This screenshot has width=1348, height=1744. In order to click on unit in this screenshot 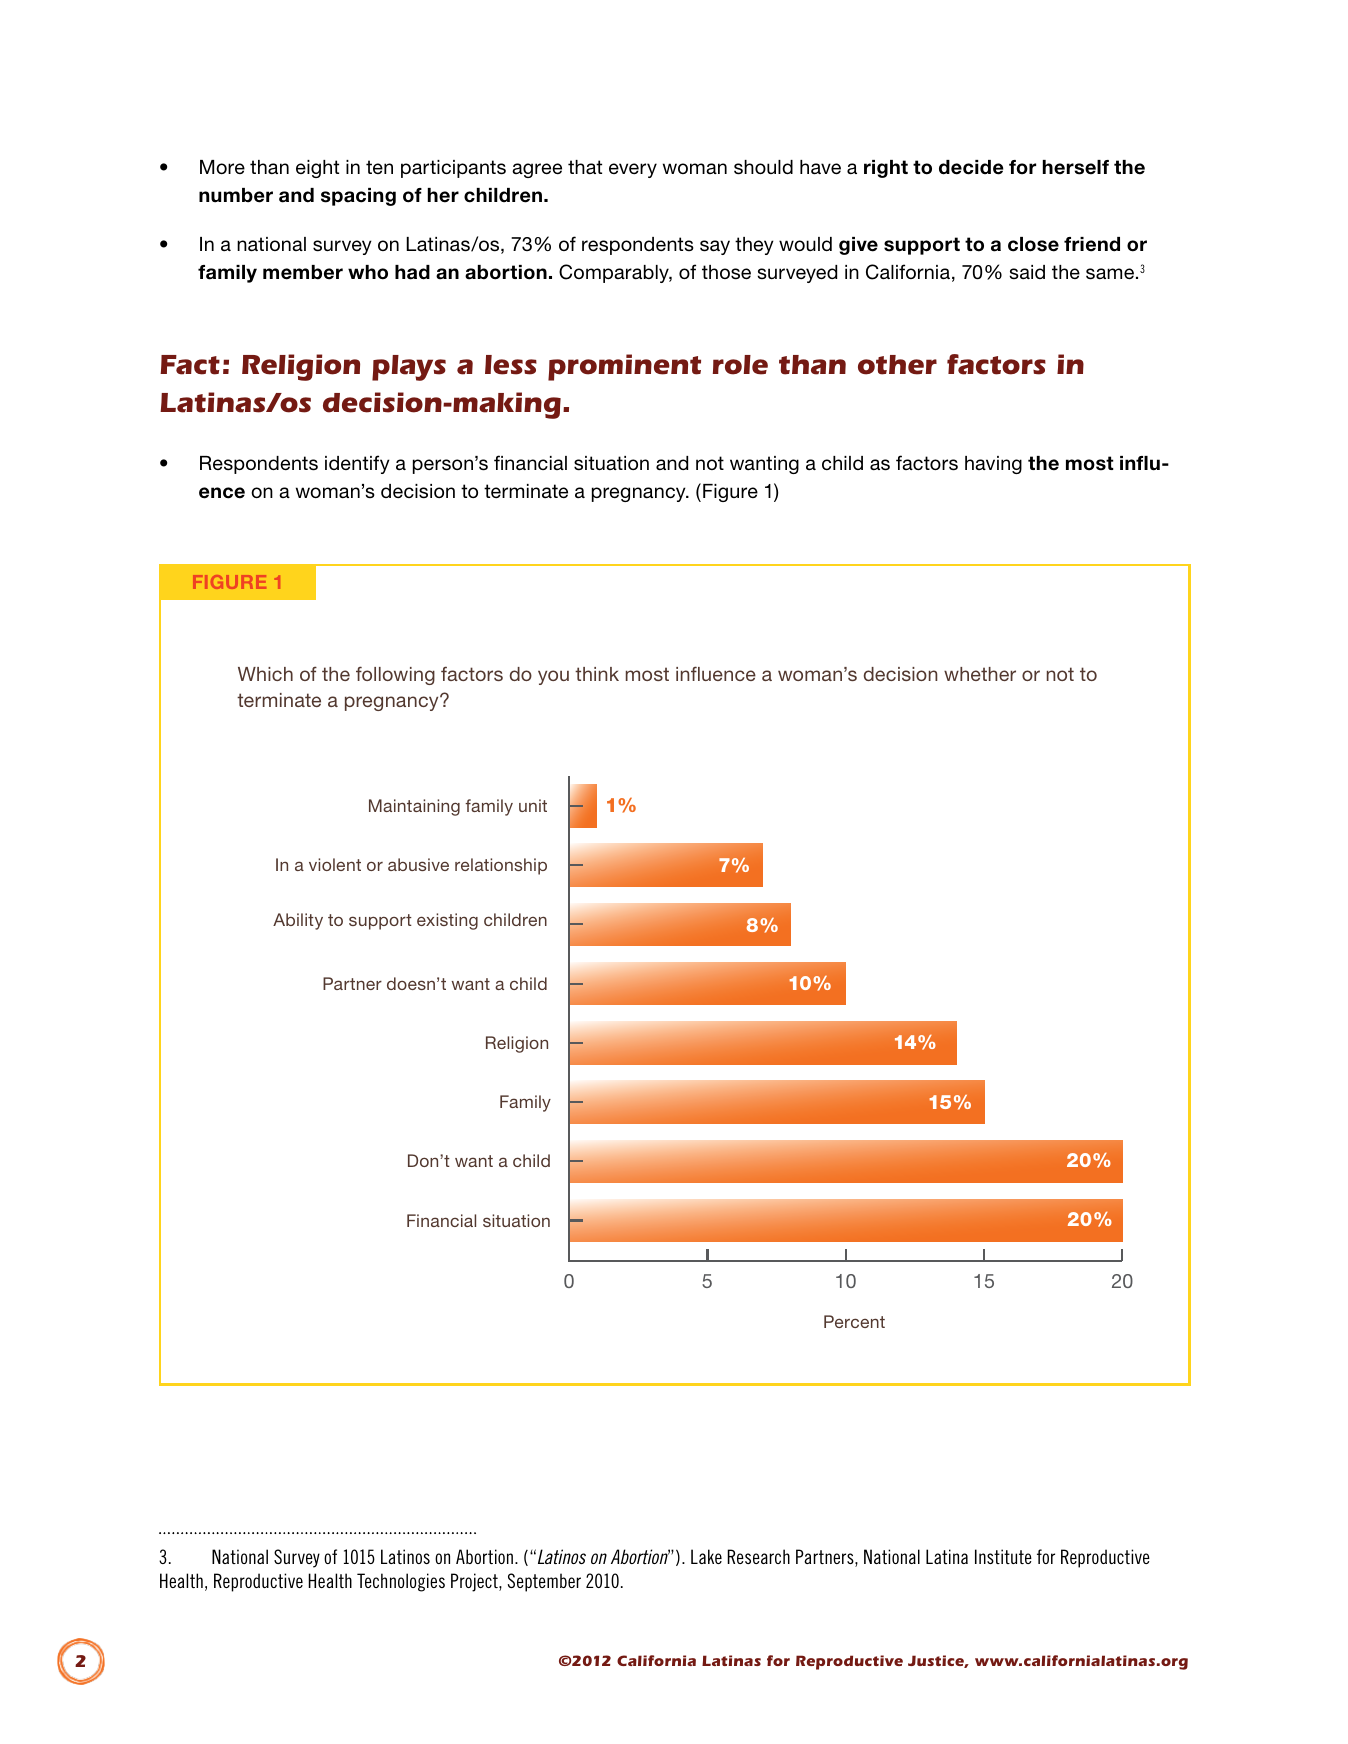, I will do `click(533, 805)`.
